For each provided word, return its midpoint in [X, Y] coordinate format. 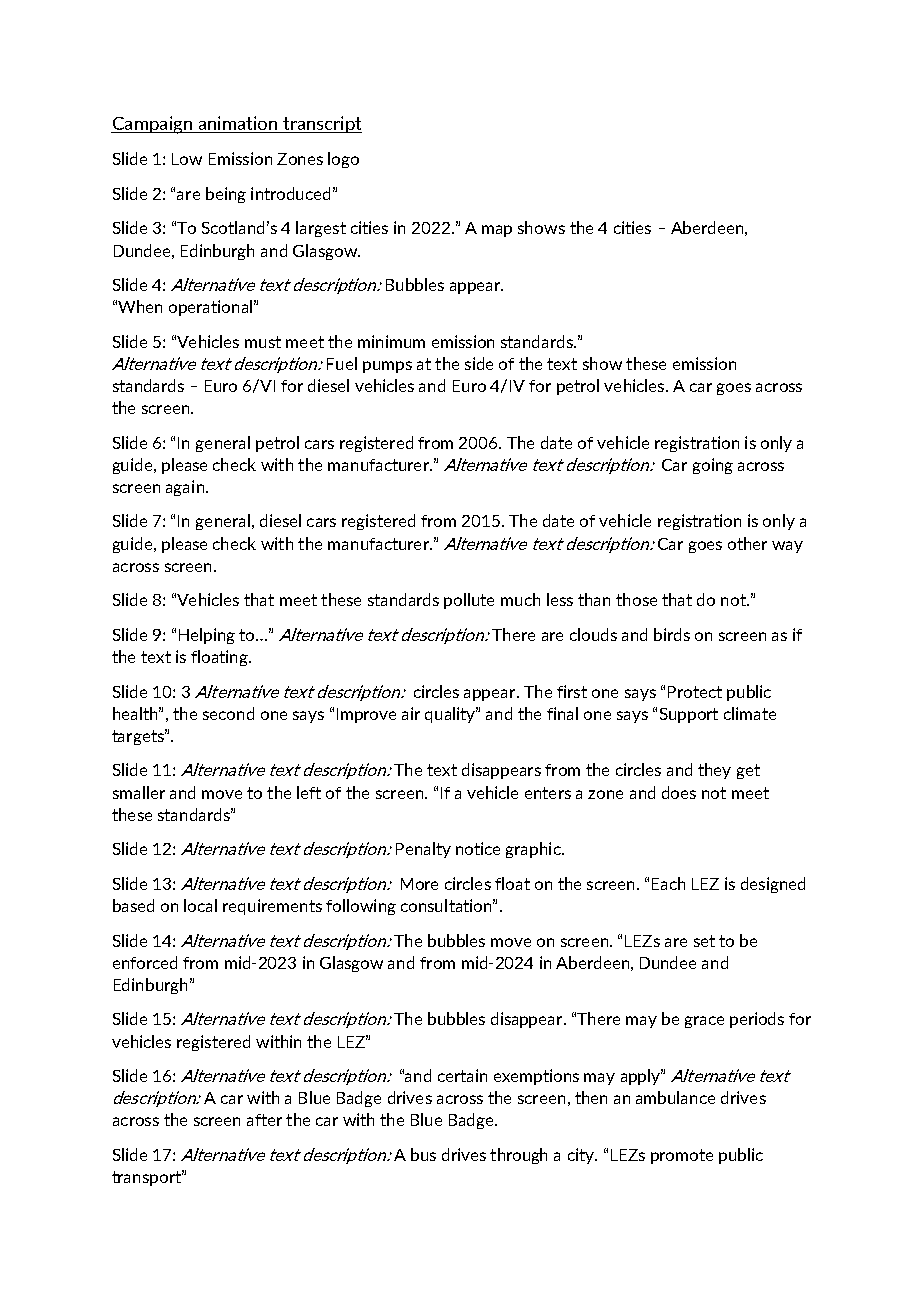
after [264, 1120]
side [479, 363]
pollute [469, 601]
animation [238, 124]
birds [672, 634]
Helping [207, 636]
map [497, 231]
